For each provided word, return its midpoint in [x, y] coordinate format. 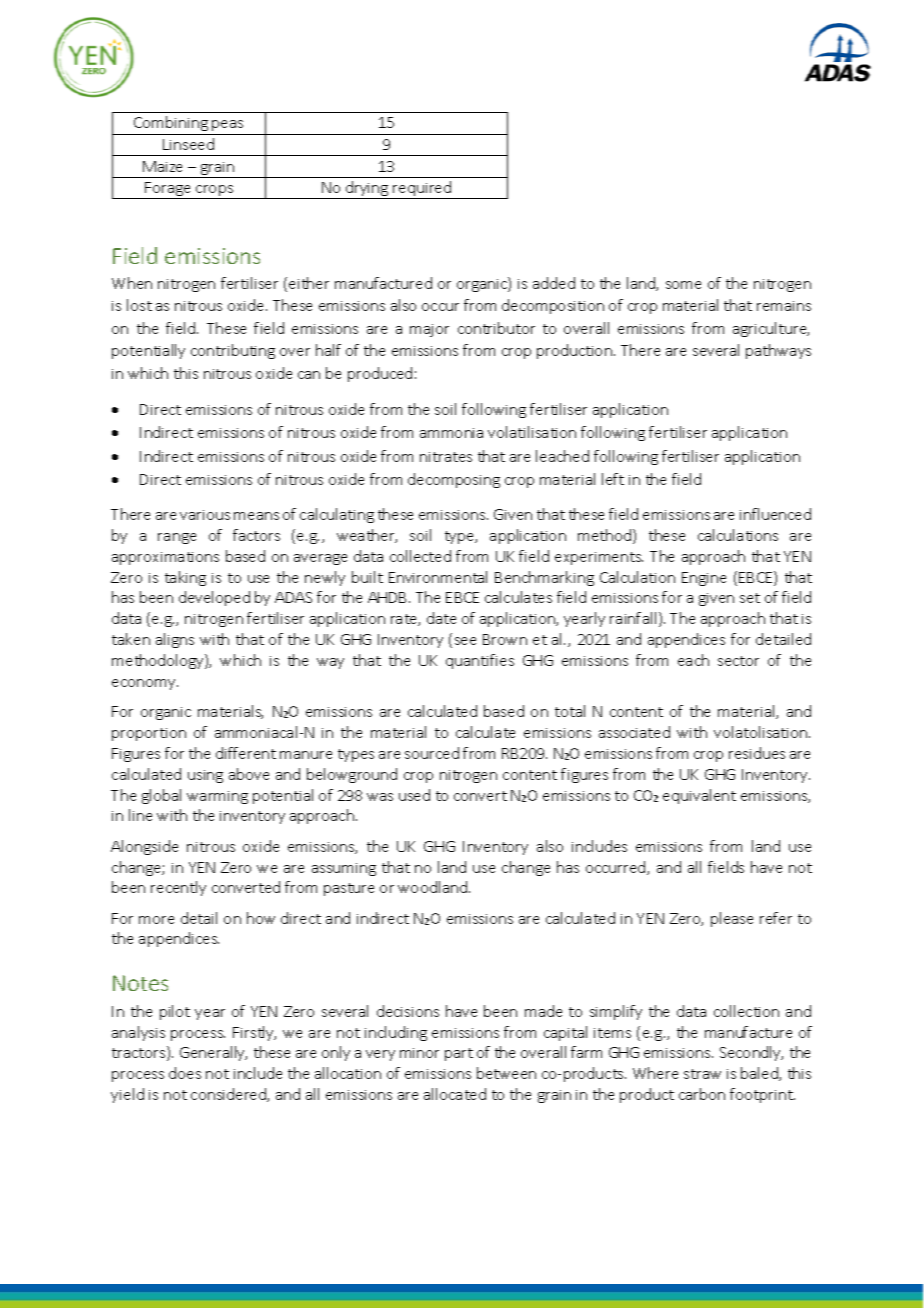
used [414, 795]
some [683, 285]
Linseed [188, 144]
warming [217, 797]
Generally [213, 1053]
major [429, 330]
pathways [778, 351]
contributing [233, 351]
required [422, 190]
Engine [704, 579]
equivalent [699, 796]
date [441, 618]
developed [214, 598]
